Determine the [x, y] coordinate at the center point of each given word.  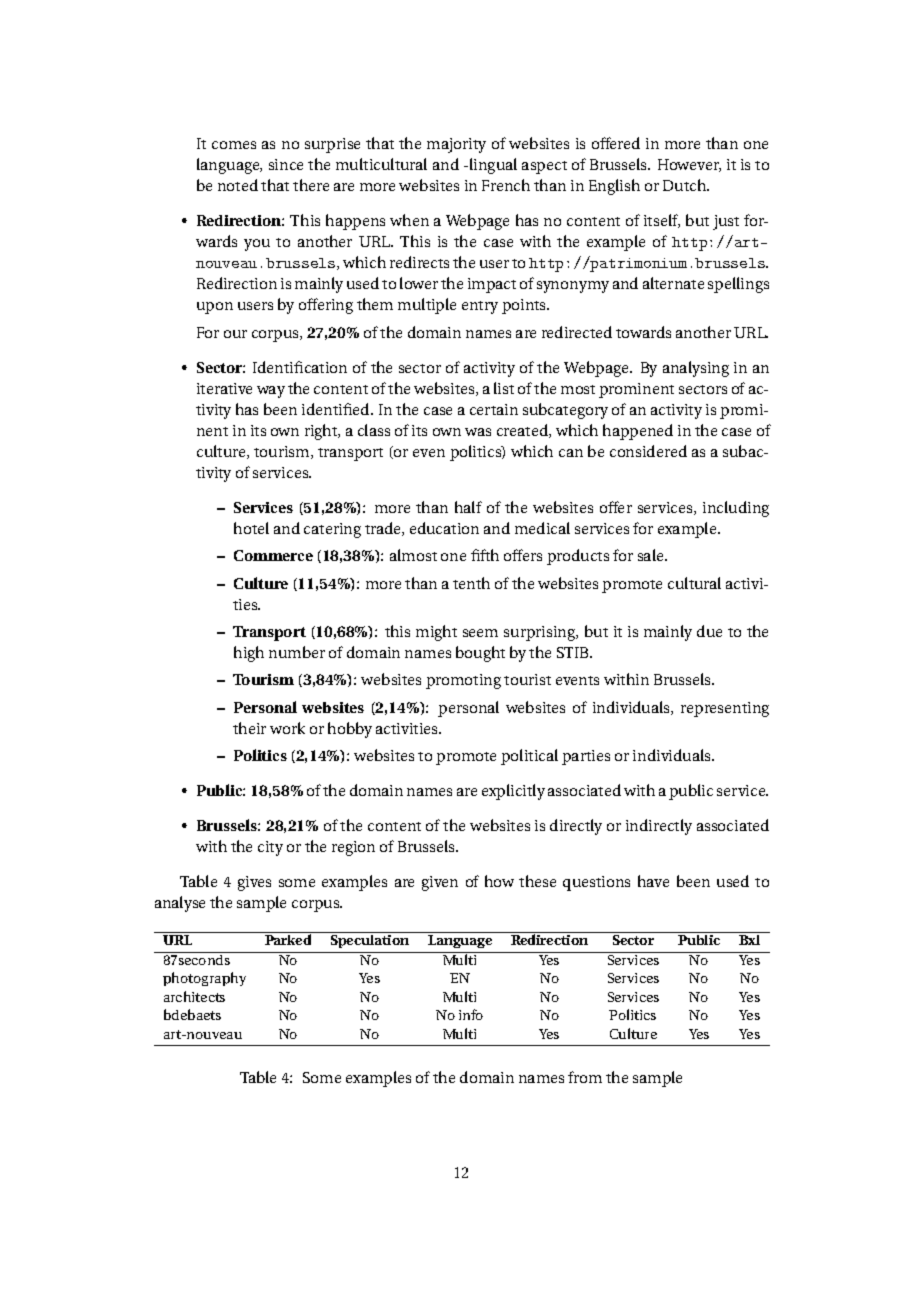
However [689, 165]
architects [194, 996]
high [249, 654]
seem [480, 633]
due [709, 631]
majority [456, 145]
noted [238, 185]
